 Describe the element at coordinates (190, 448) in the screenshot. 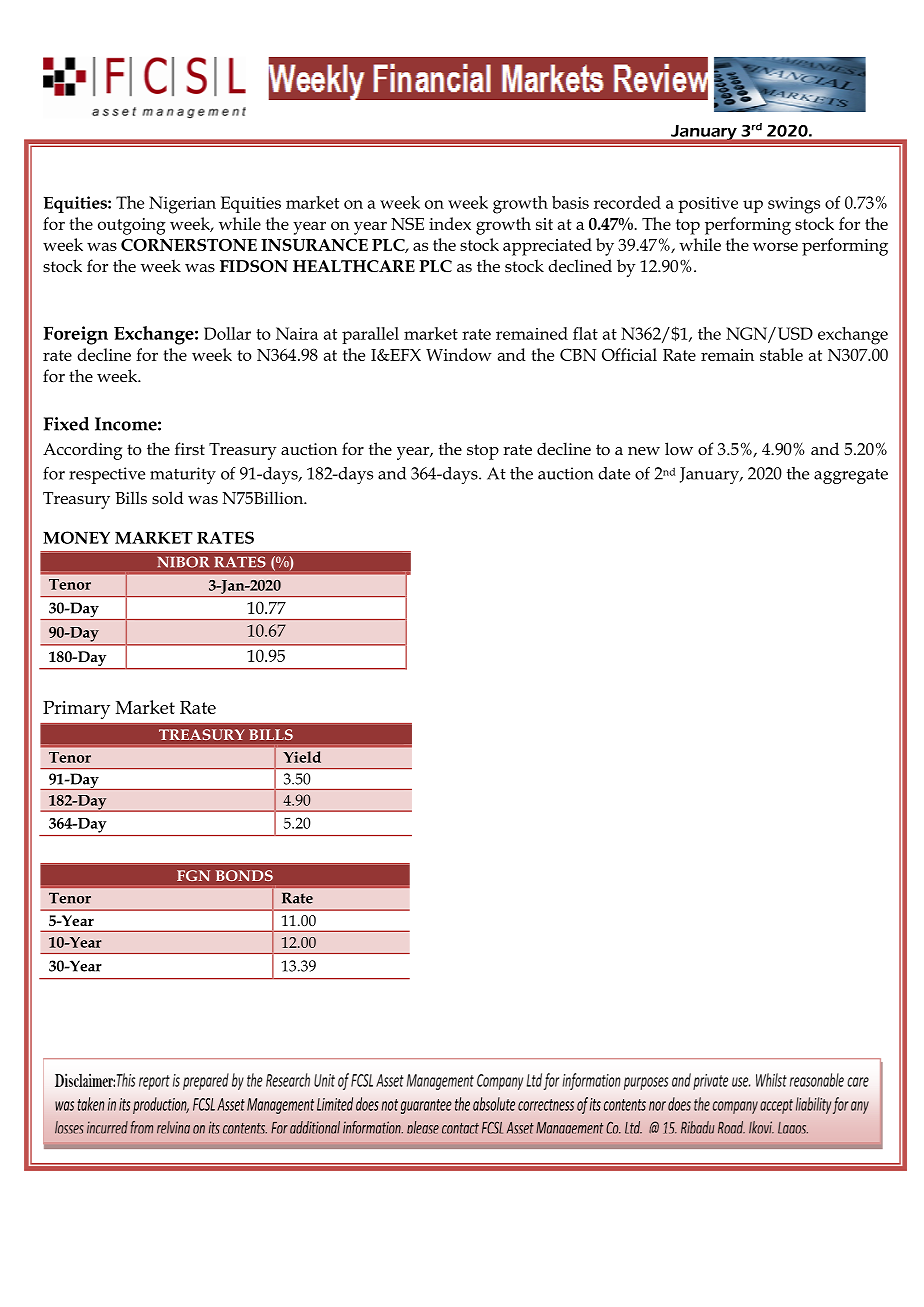

I see `first` at that location.
